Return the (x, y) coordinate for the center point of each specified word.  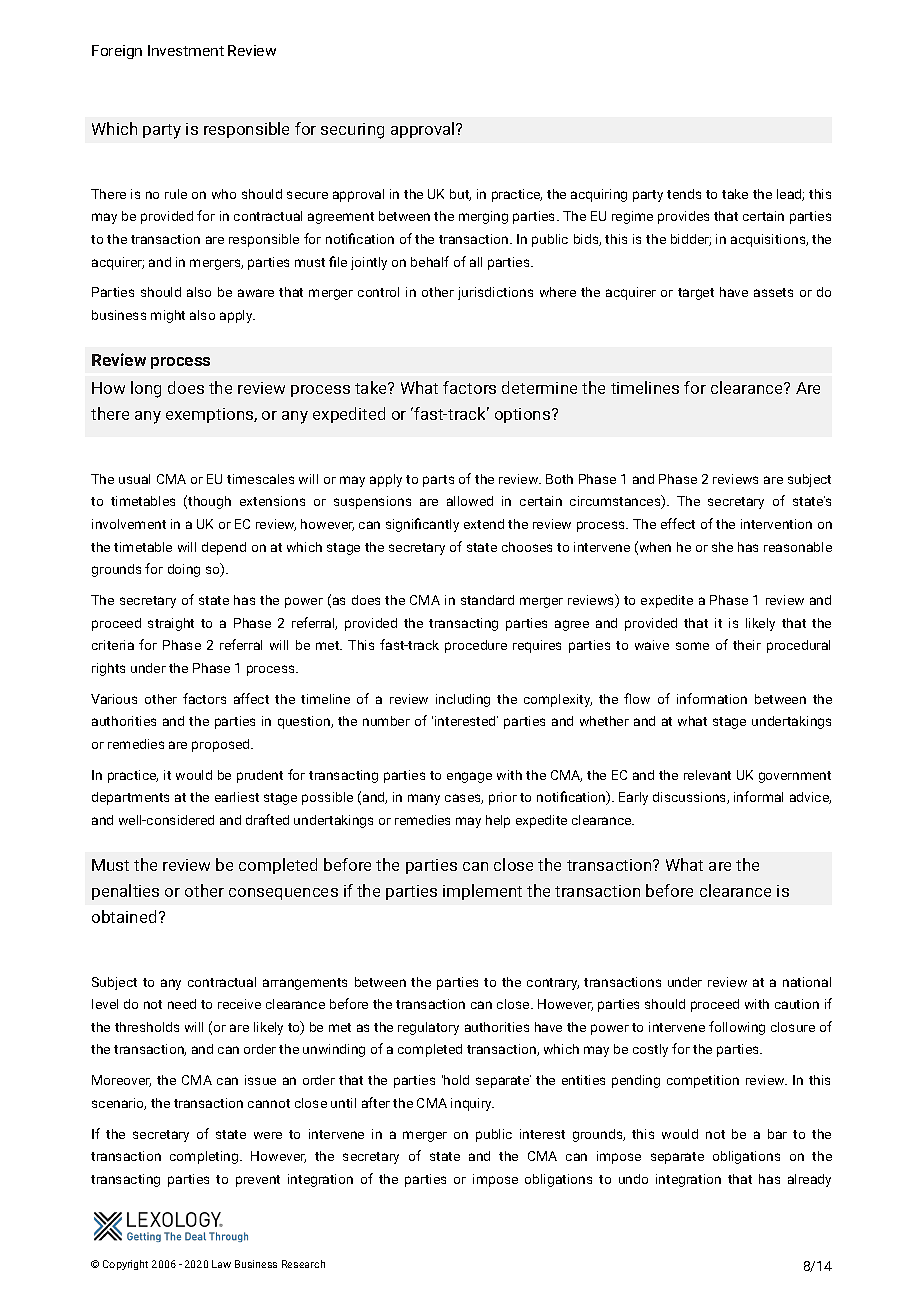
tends (684, 194)
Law (221, 1264)
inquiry (472, 1104)
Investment (186, 50)
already (809, 1180)
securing (352, 131)
